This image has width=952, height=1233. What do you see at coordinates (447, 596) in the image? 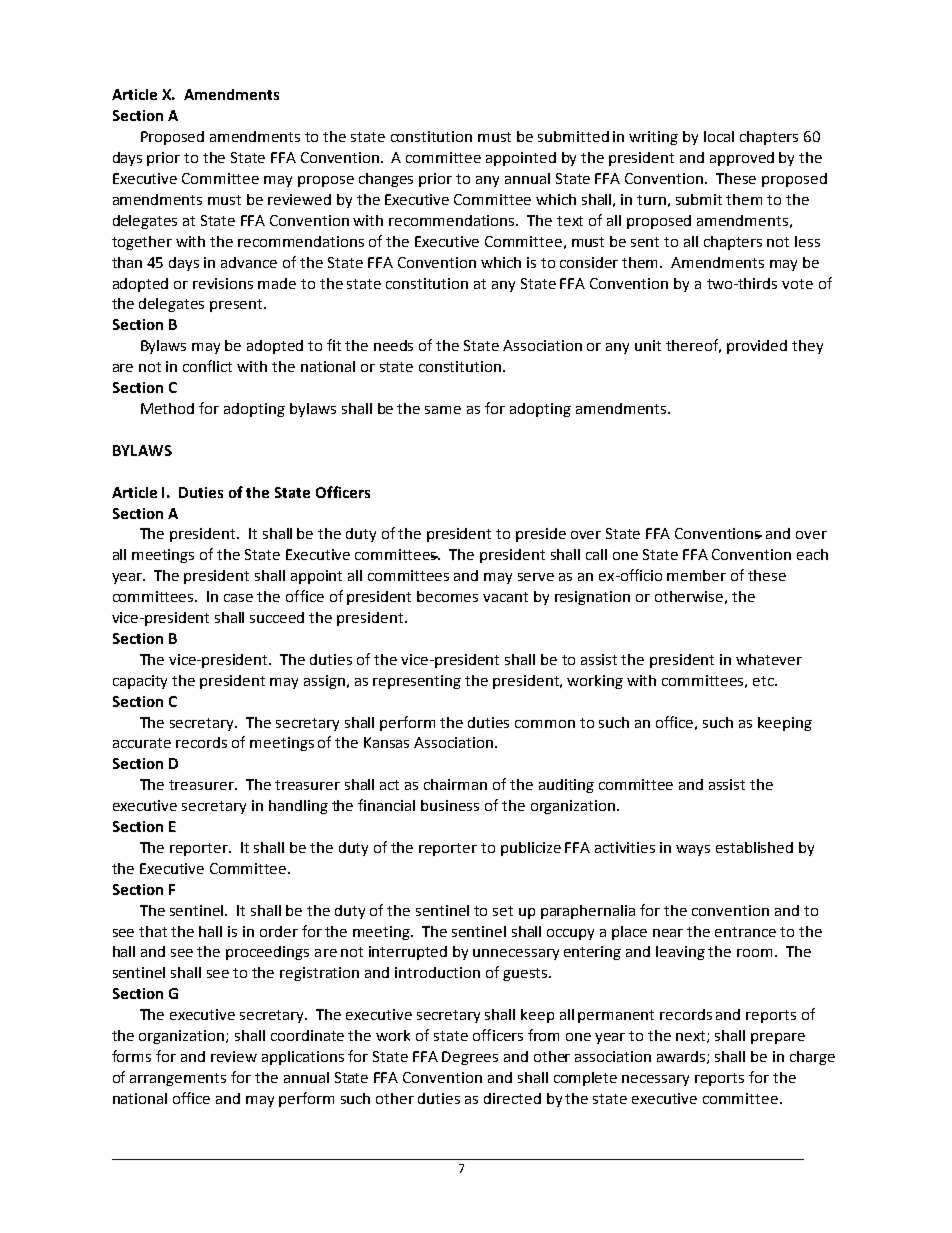
I see `becomes` at bounding box center [447, 596].
